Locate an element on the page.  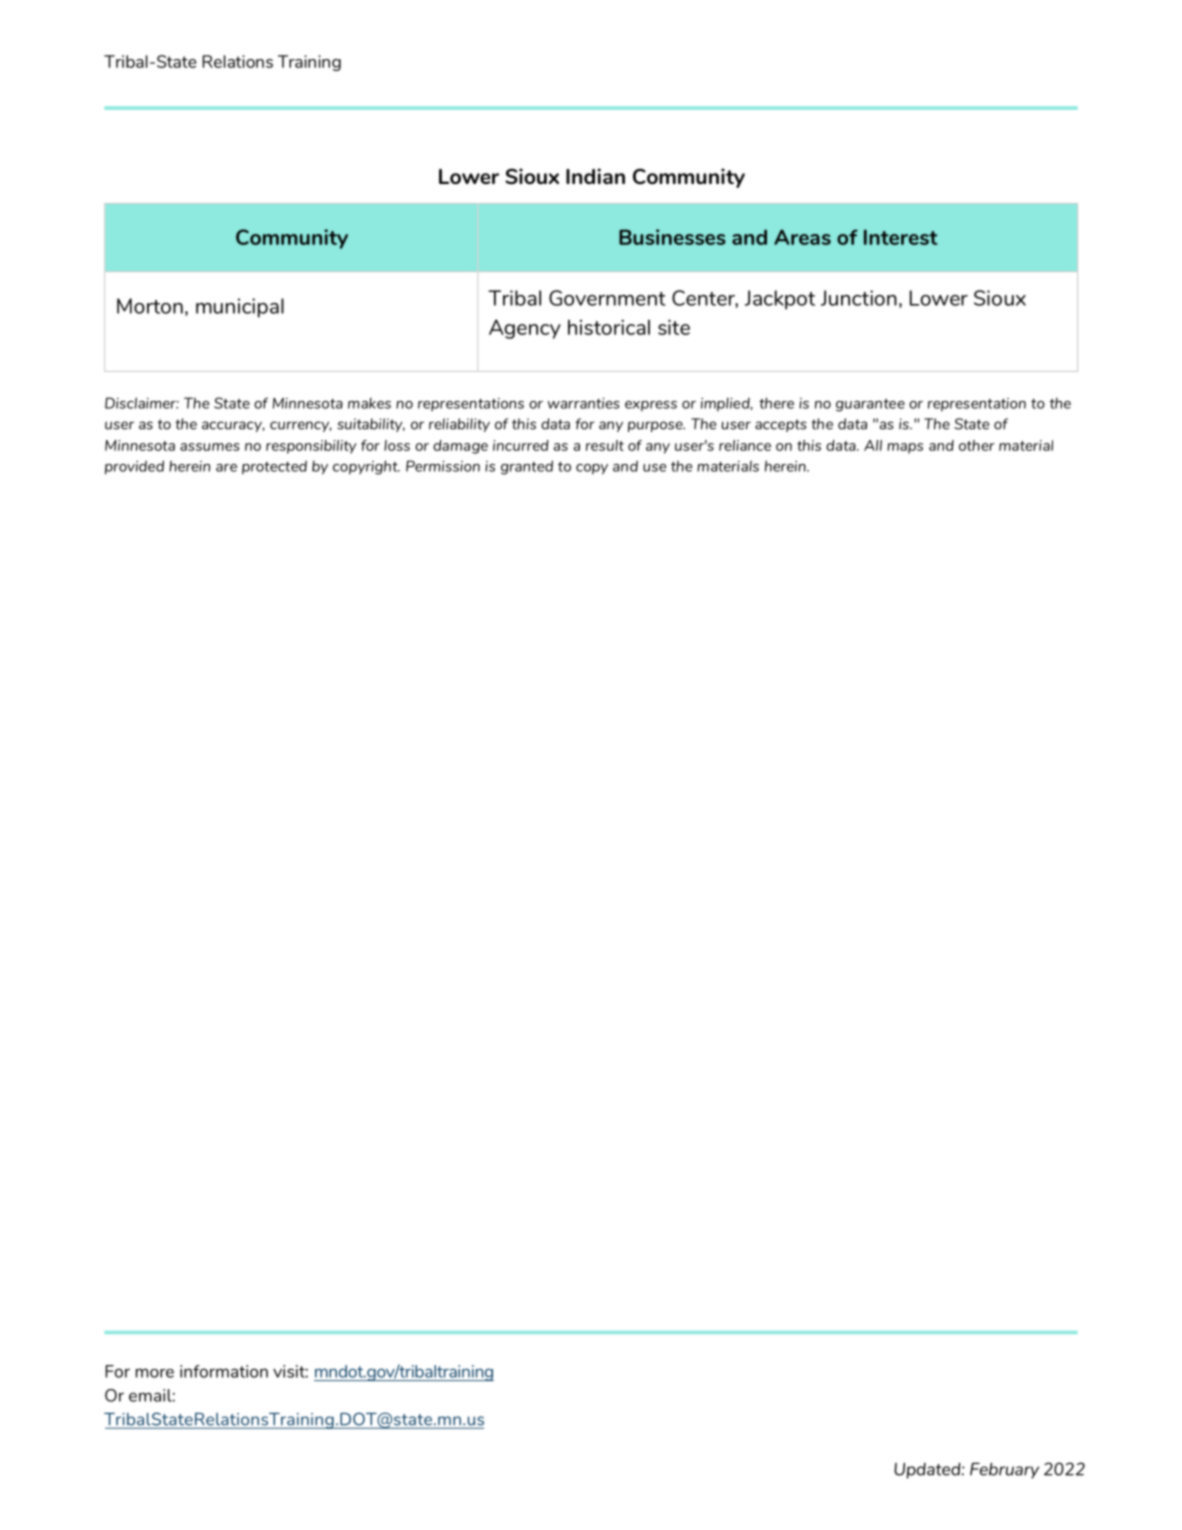
granted is located at coordinates (527, 467).
